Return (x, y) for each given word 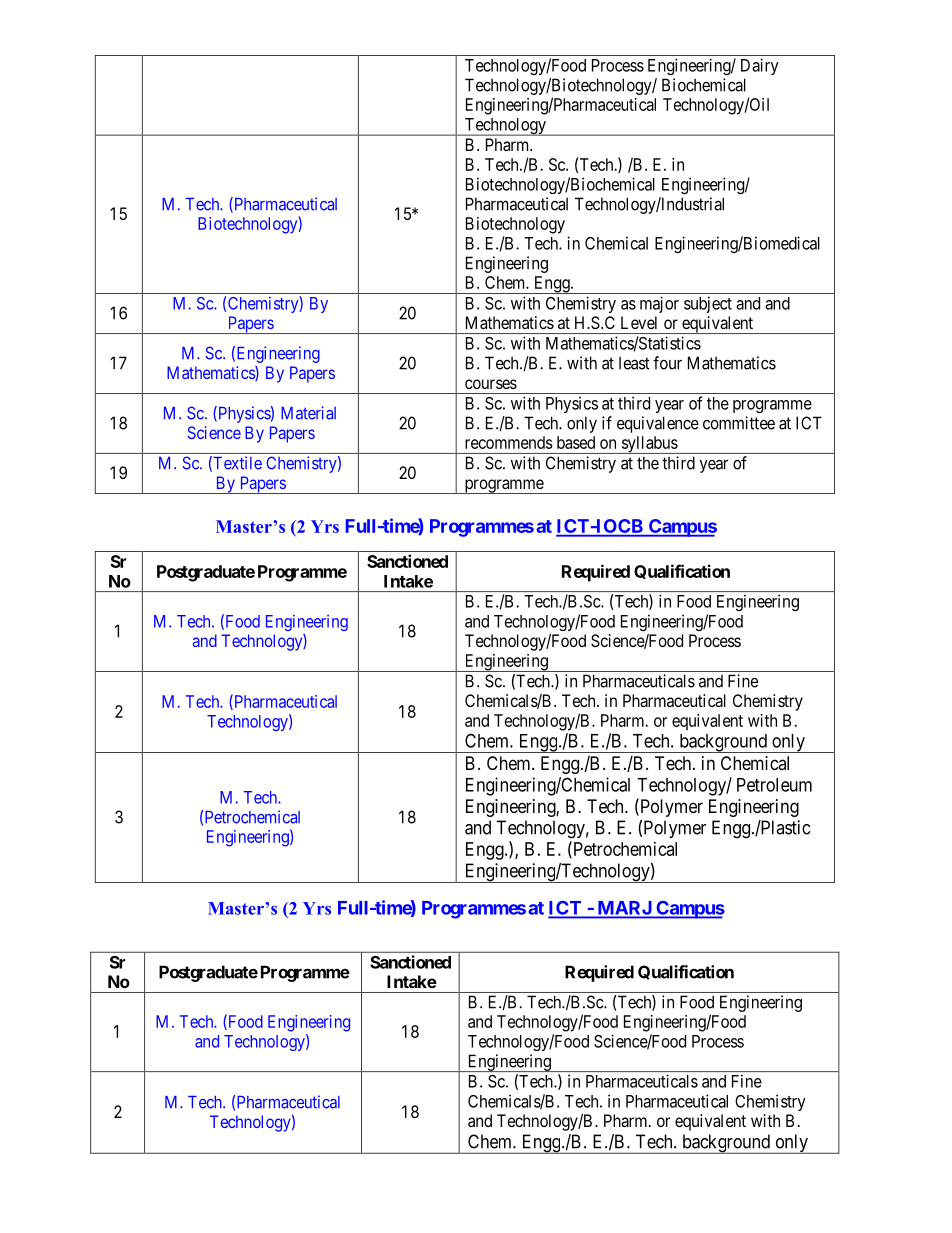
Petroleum (774, 785)
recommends (509, 442)
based (576, 442)
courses (491, 384)
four (667, 363)
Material (308, 413)
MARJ (624, 909)
